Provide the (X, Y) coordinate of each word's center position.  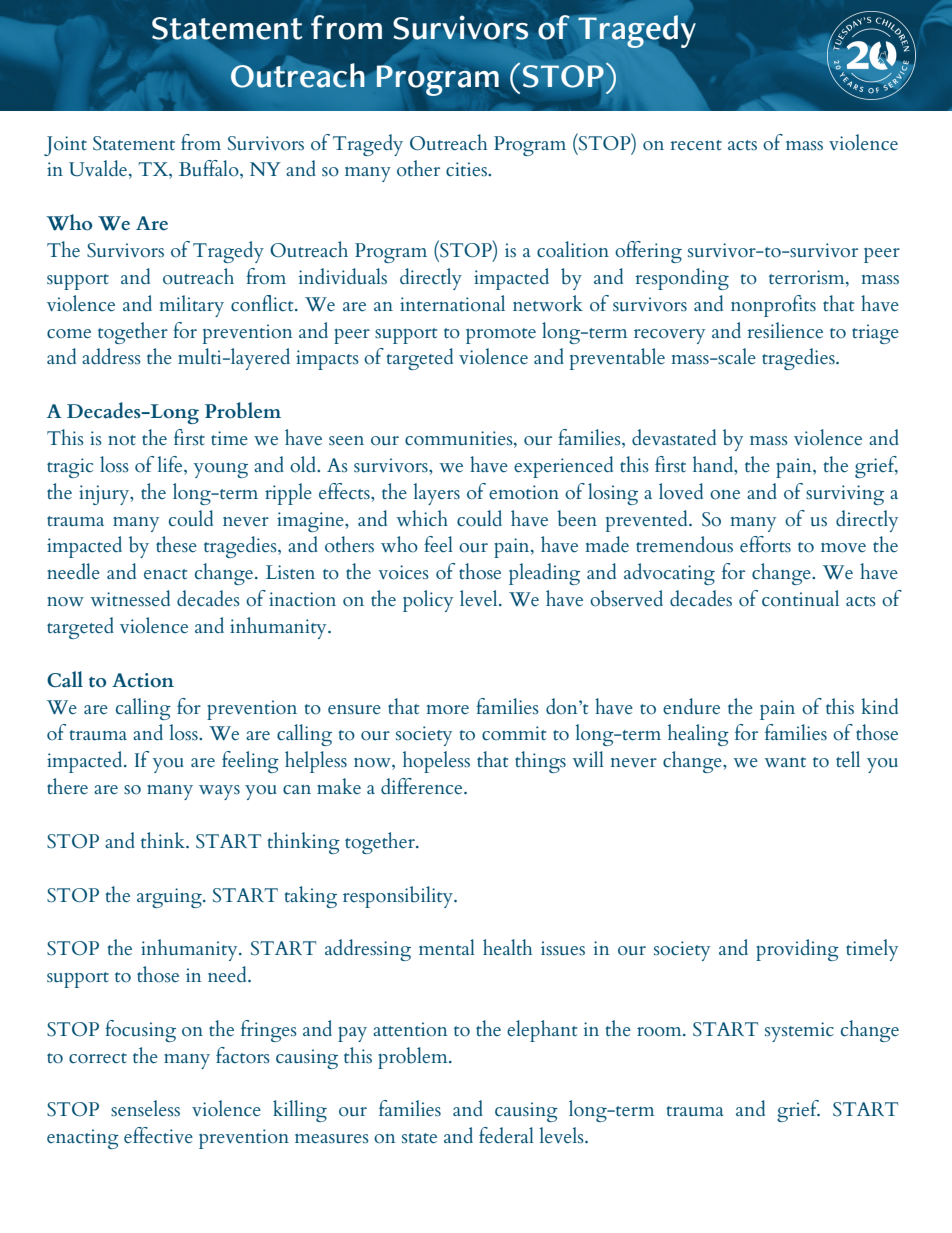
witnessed (130, 598)
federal (506, 1135)
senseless (145, 1108)
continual (800, 598)
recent (696, 145)
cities (467, 169)
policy (428, 601)
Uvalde (98, 168)
